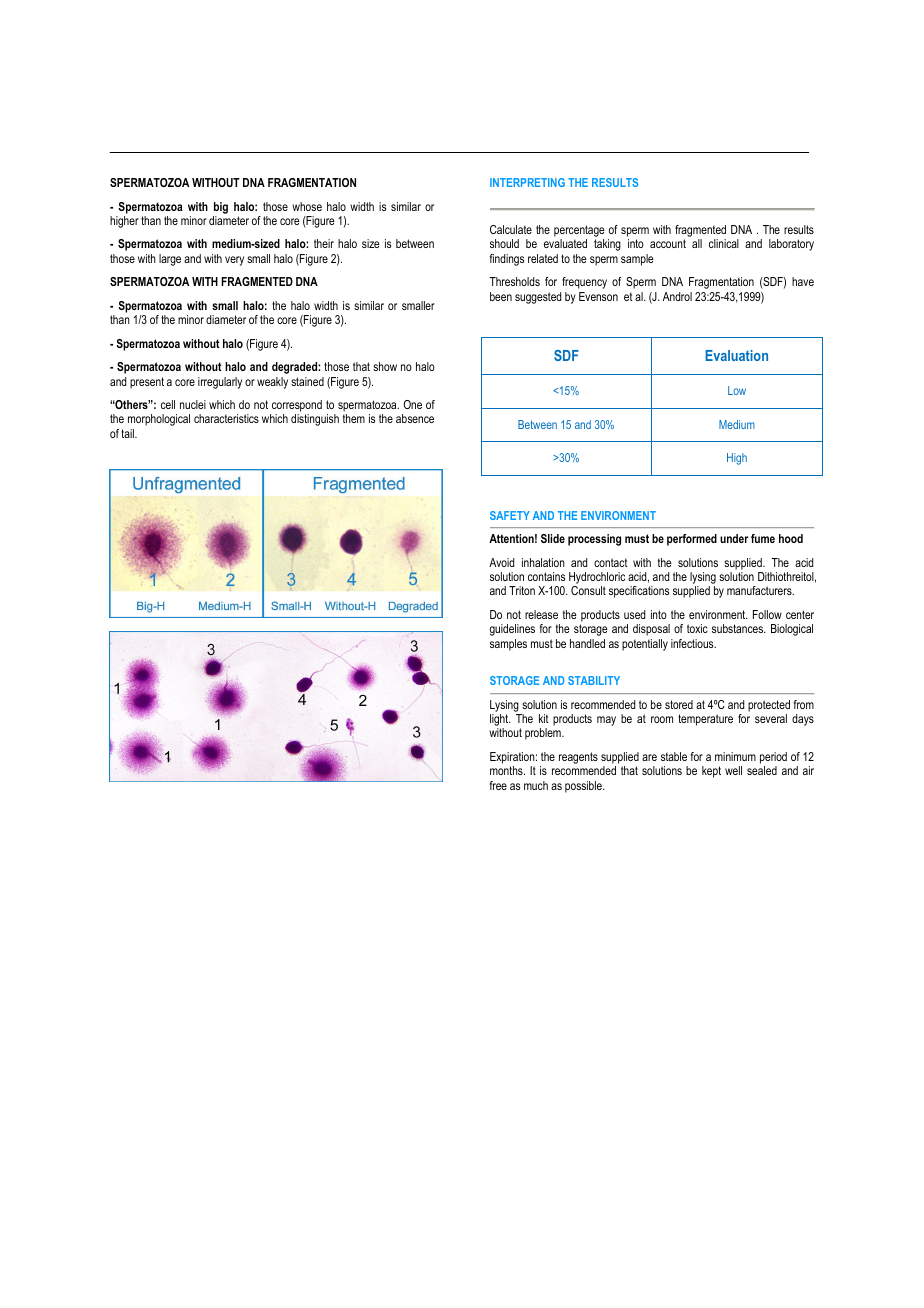 The image size is (924, 1308). I want to click on clinical, so click(724, 243).
